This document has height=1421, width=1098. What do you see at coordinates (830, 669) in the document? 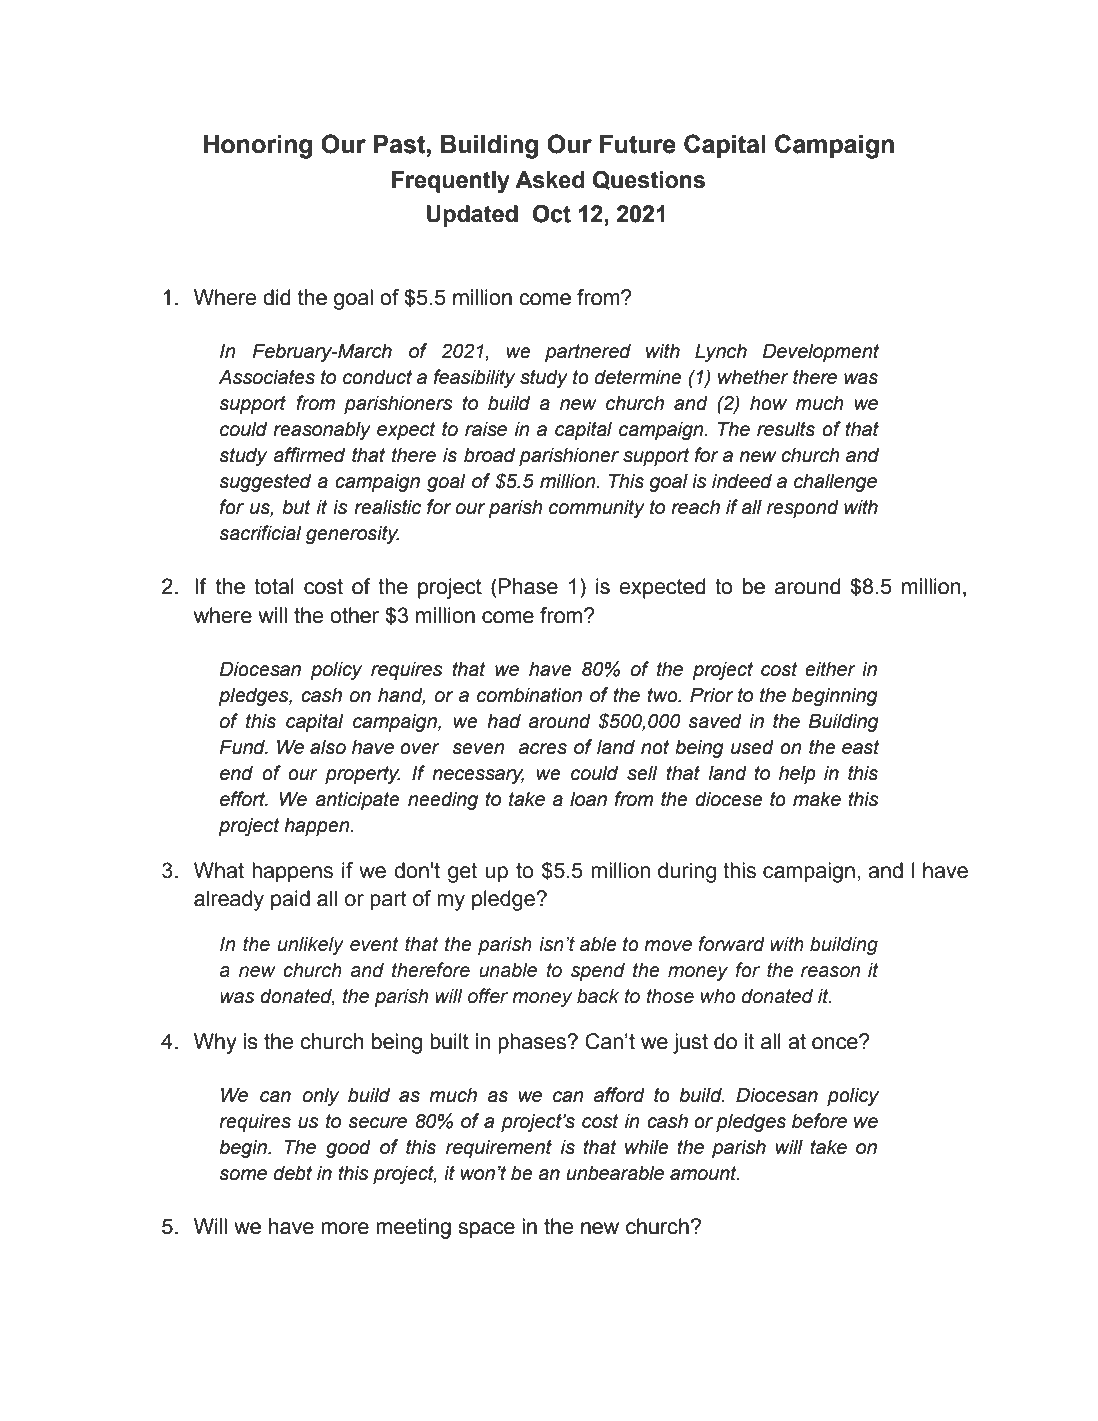
I see `either` at bounding box center [830, 669].
